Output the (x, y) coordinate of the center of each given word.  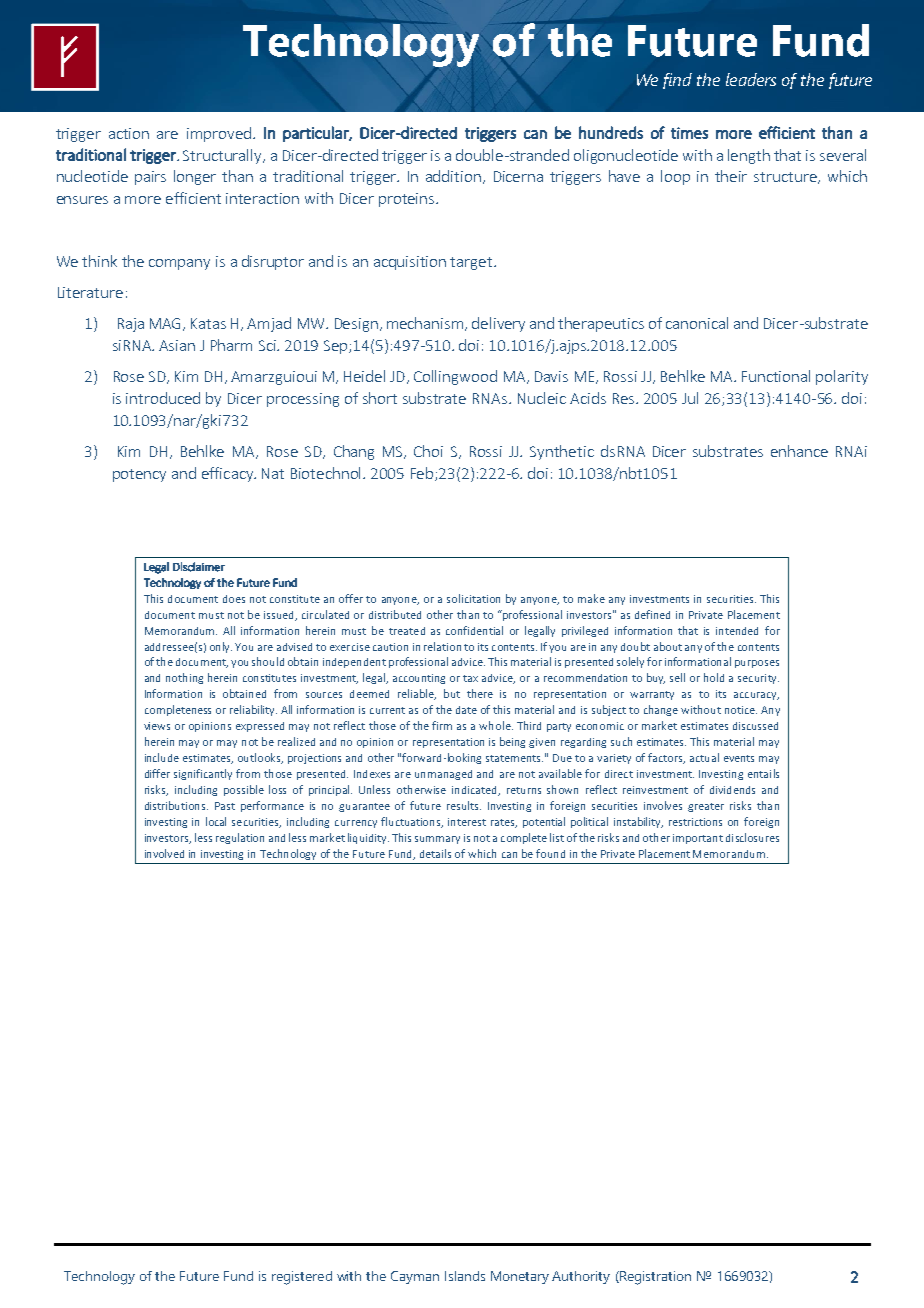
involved (164, 853)
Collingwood (455, 377)
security (758, 679)
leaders (751, 79)
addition (453, 176)
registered (302, 1278)
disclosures (752, 837)
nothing (184, 678)
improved (219, 134)
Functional (776, 376)
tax (470, 678)
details (435, 853)
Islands (465, 1276)
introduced (163, 398)
